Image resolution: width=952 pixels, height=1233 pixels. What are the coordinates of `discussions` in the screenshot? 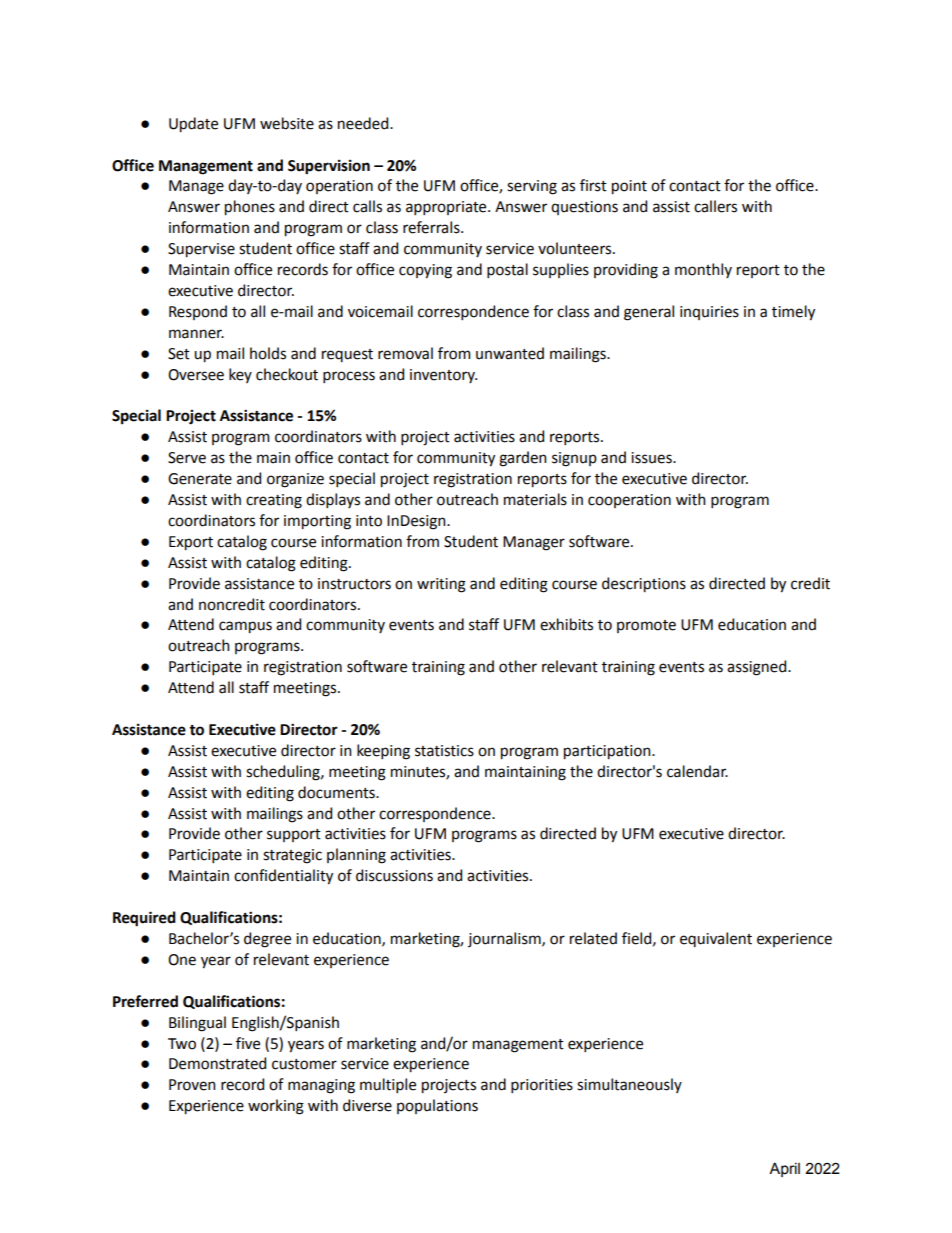 It's located at (394, 875).
